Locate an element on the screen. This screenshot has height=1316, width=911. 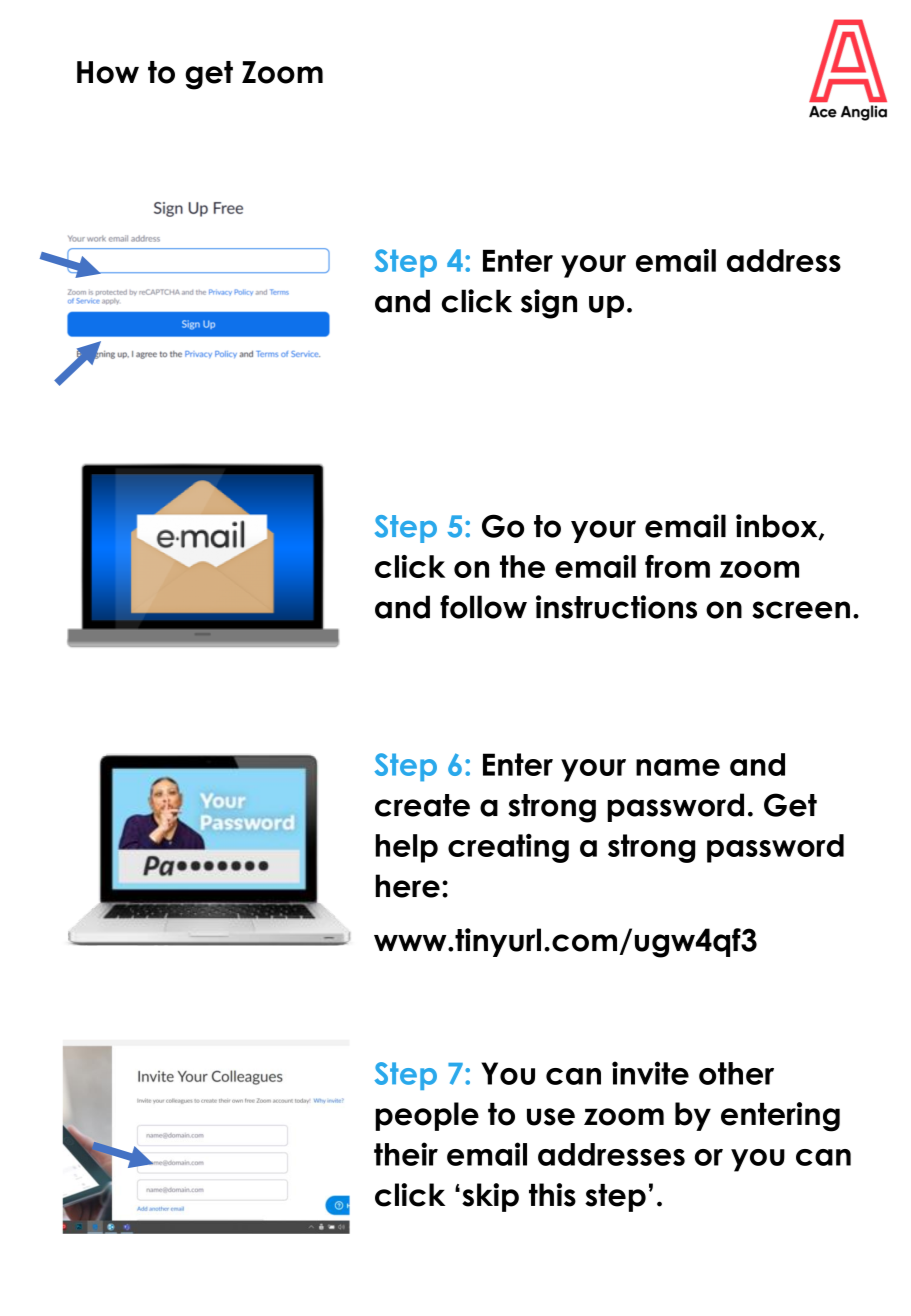
skip is located at coordinates (490, 1197).
